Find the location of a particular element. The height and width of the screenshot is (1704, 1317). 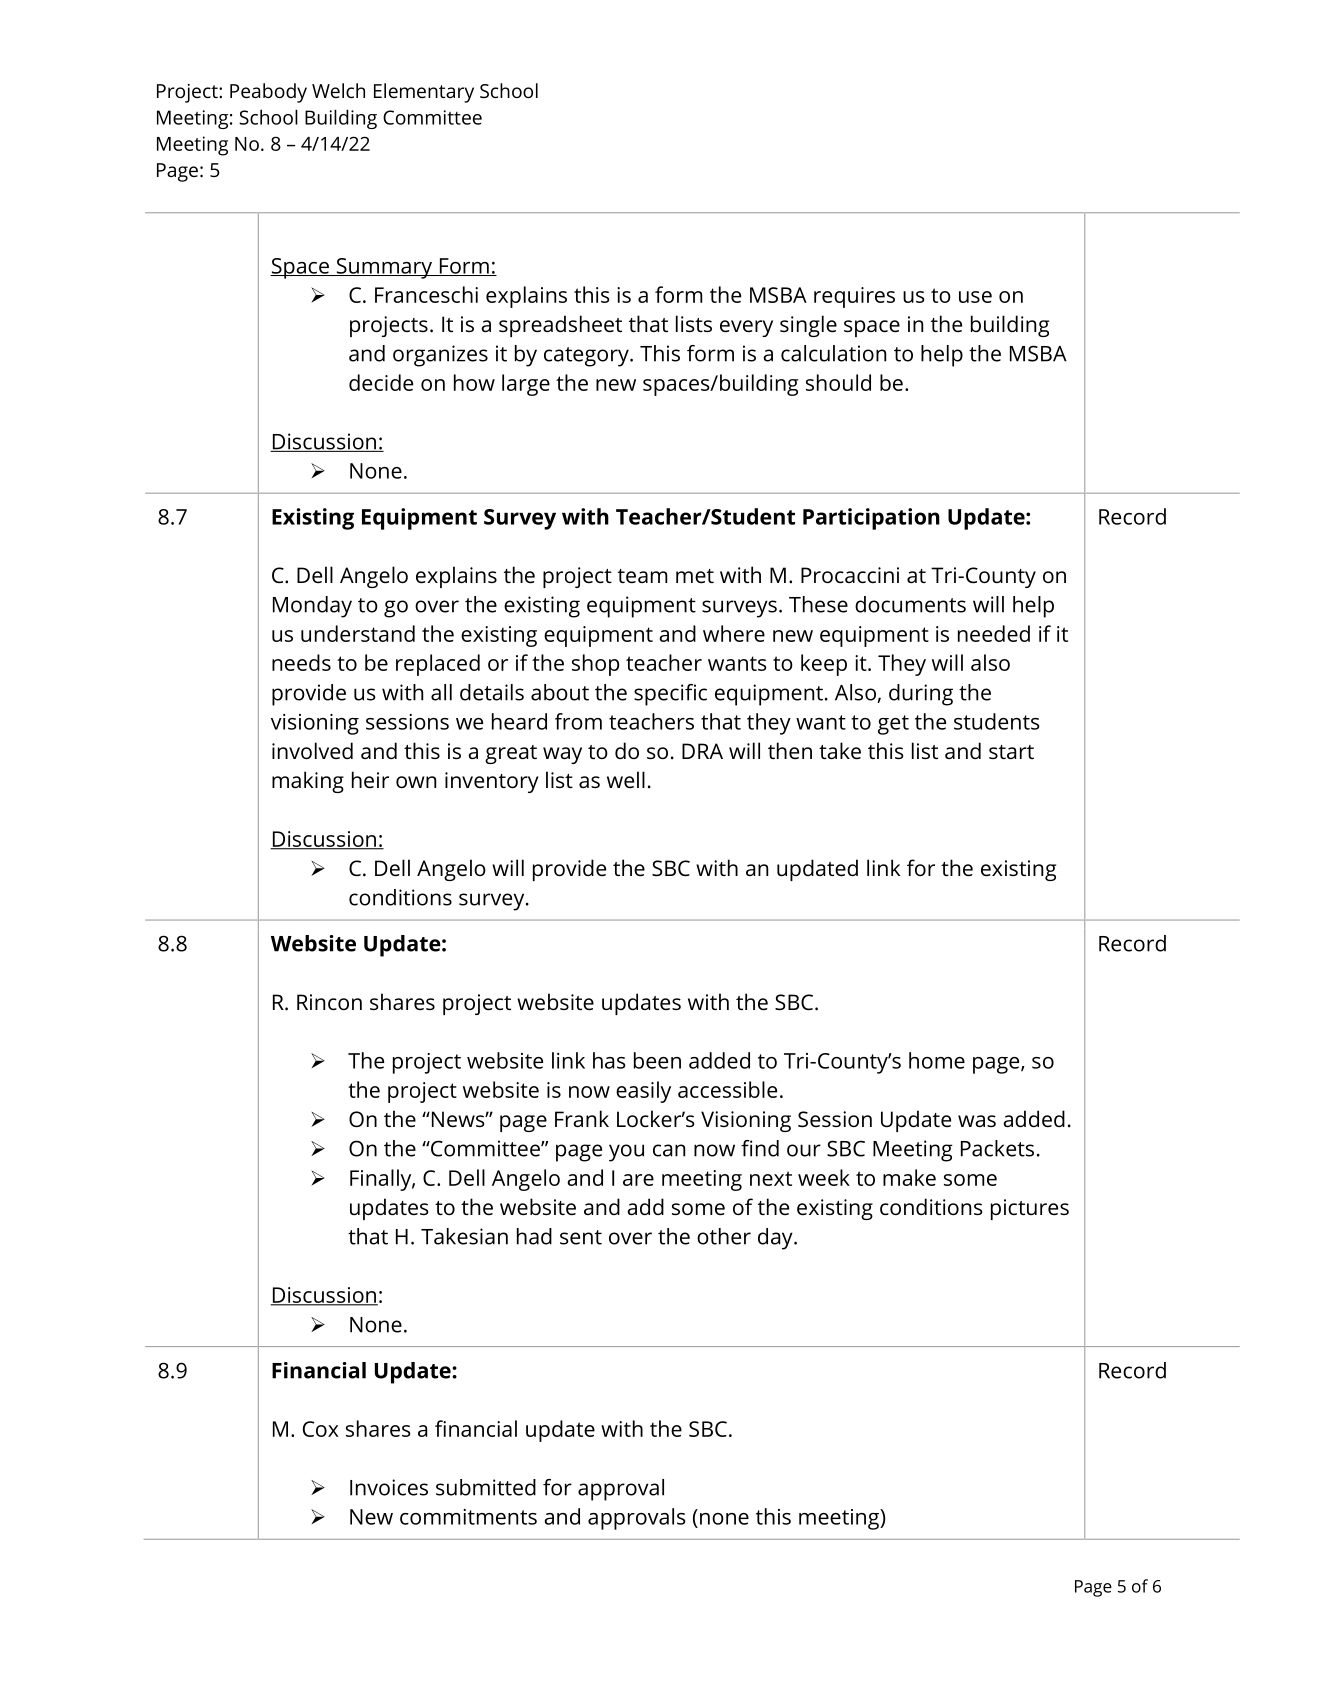

decide is located at coordinates (381, 382).
